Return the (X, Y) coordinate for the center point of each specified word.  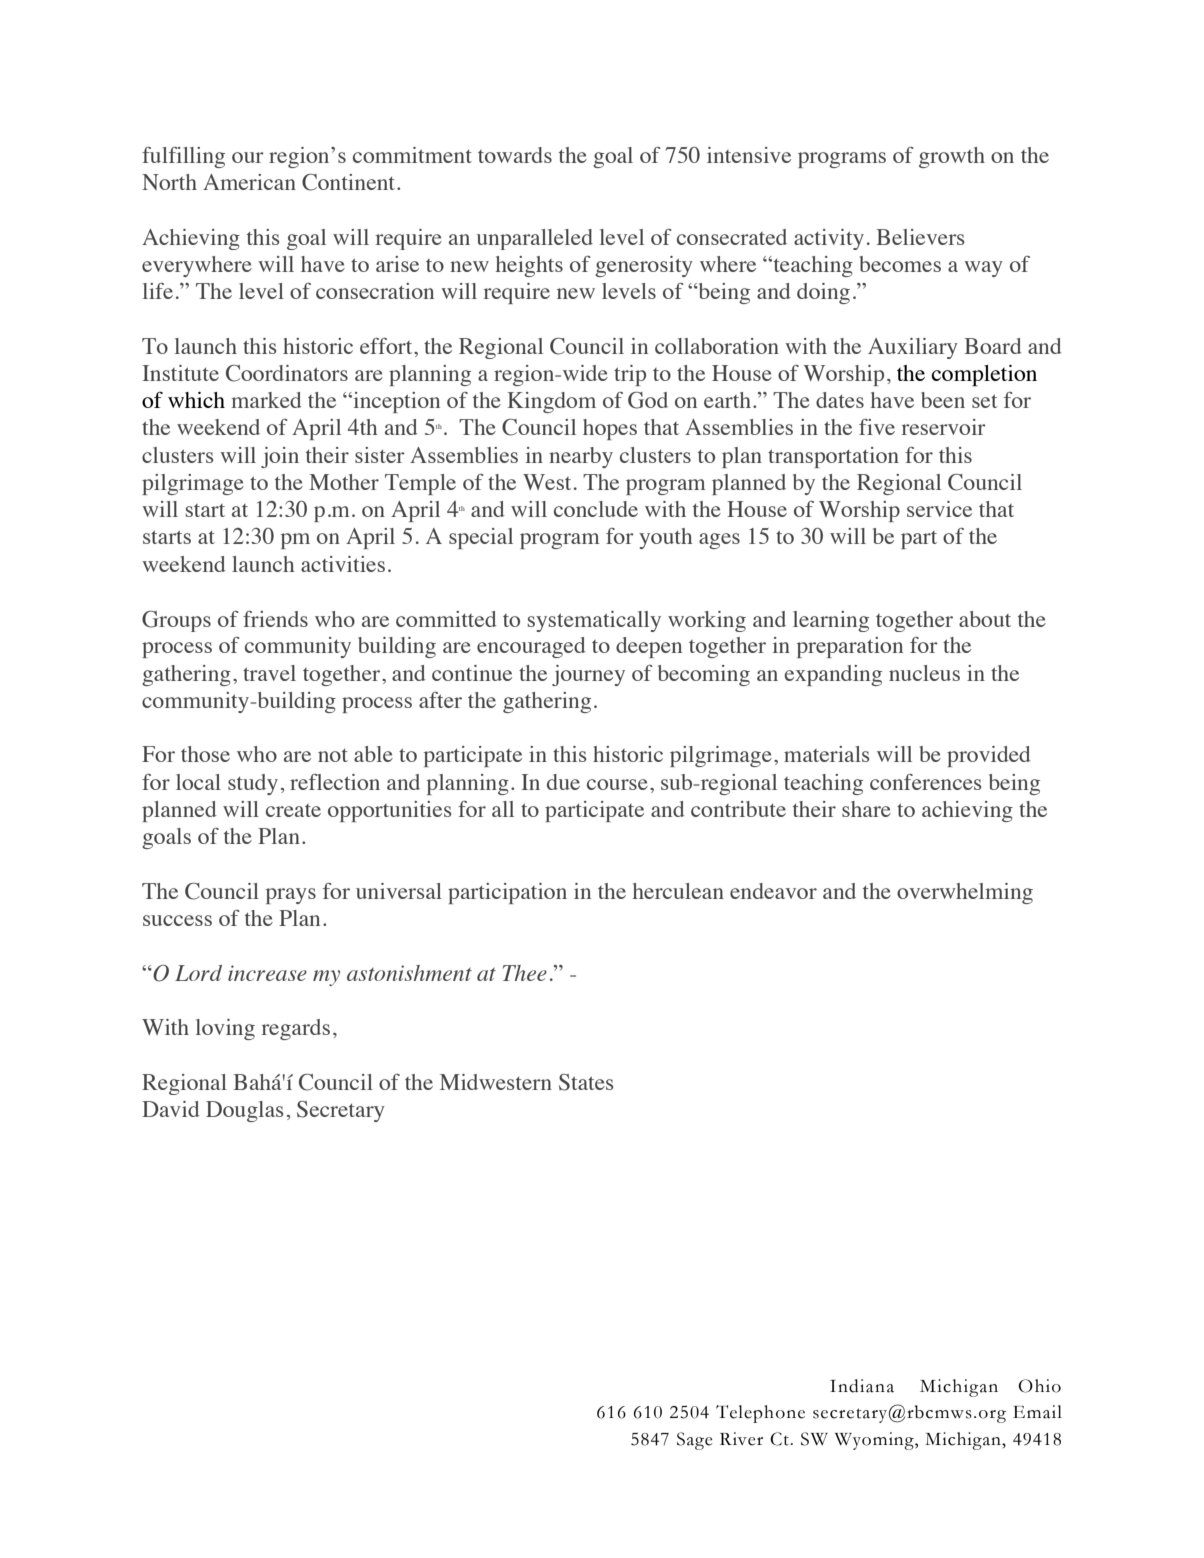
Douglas (244, 1111)
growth (952, 157)
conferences (925, 782)
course (617, 784)
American (249, 182)
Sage (695, 1441)
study (253, 784)
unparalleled (535, 239)
